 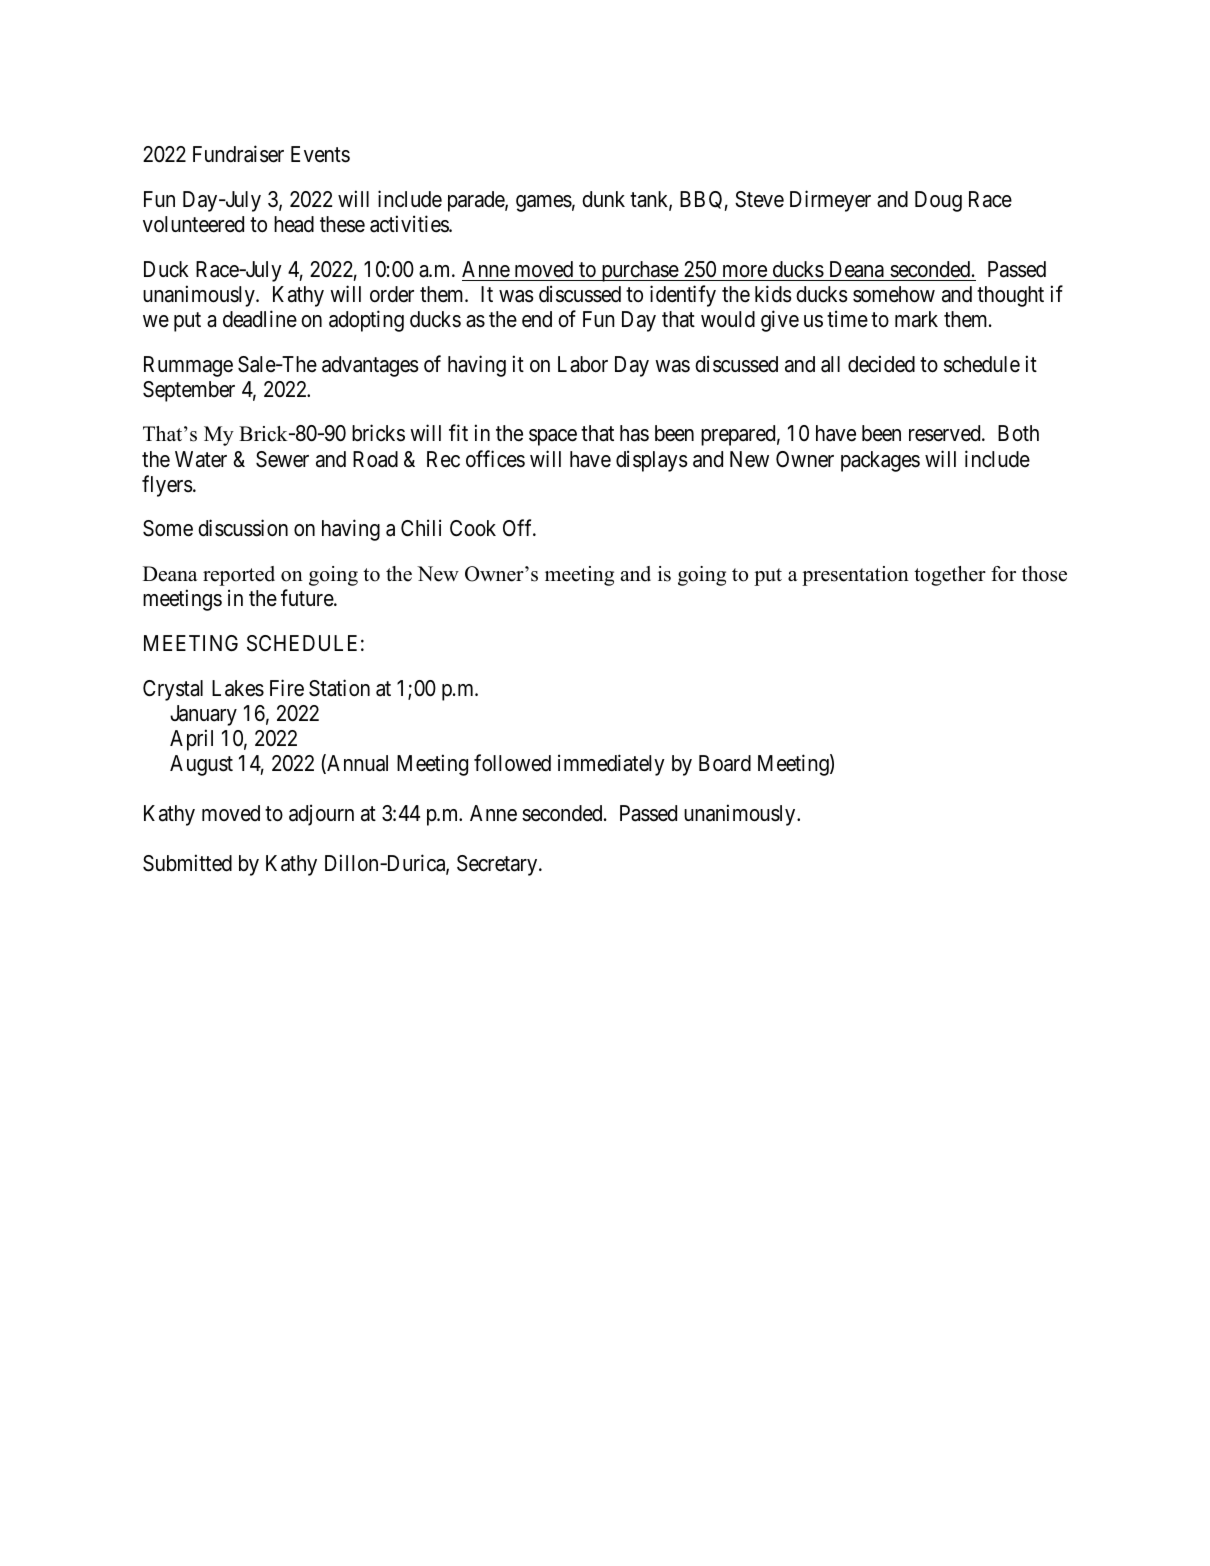 I want to click on Submitted, so click(x=187, y=863).
